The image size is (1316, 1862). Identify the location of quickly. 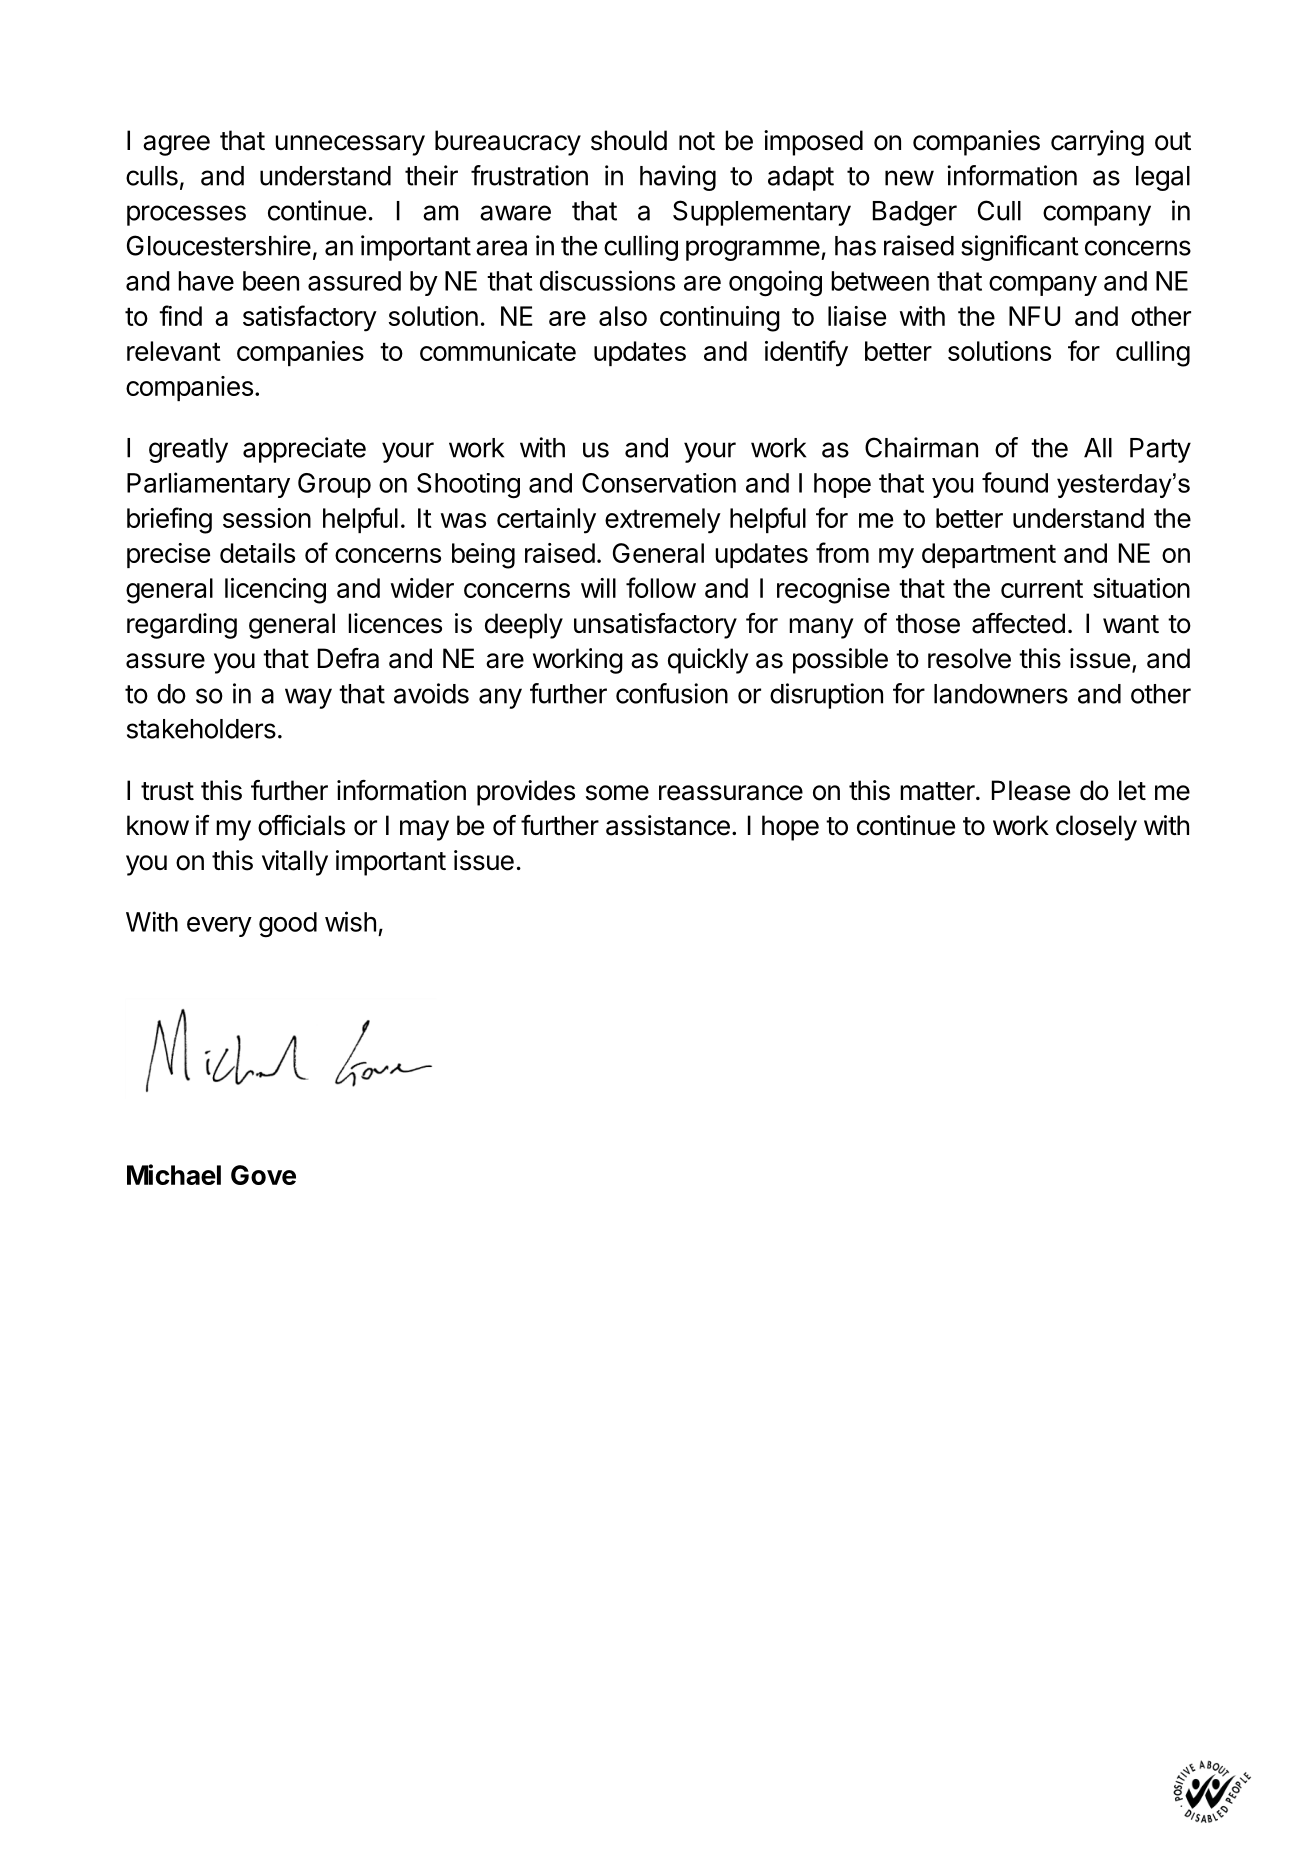
(708, 661).
